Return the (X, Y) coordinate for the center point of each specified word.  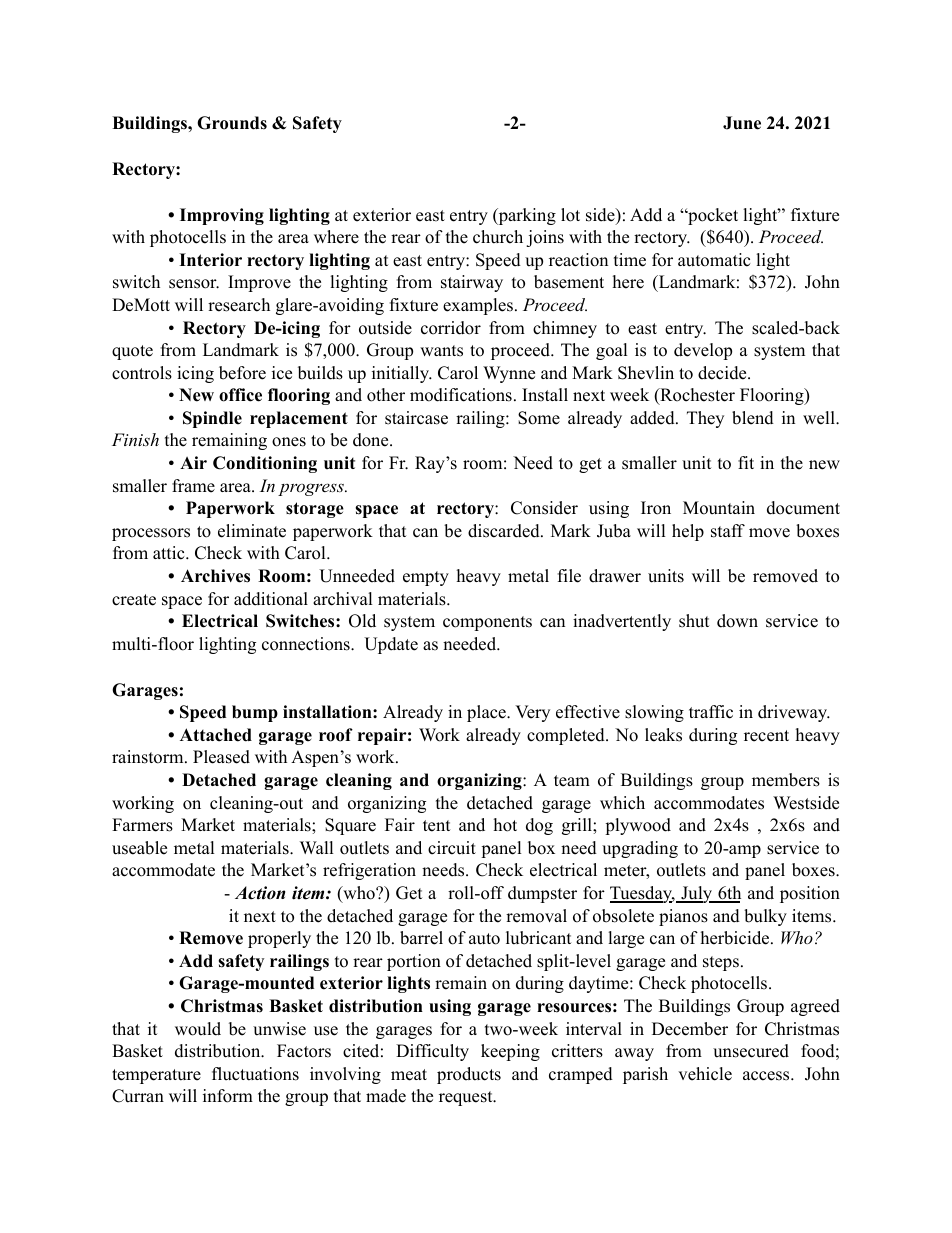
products (469, 1075)
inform (228, 1096)
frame (193, 486)
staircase (416, 418)
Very (532, 713)
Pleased (221, 757)
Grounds (232, 123)
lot (570, 215)
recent (766, 736)
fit (746, 462)
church (498, 237)
